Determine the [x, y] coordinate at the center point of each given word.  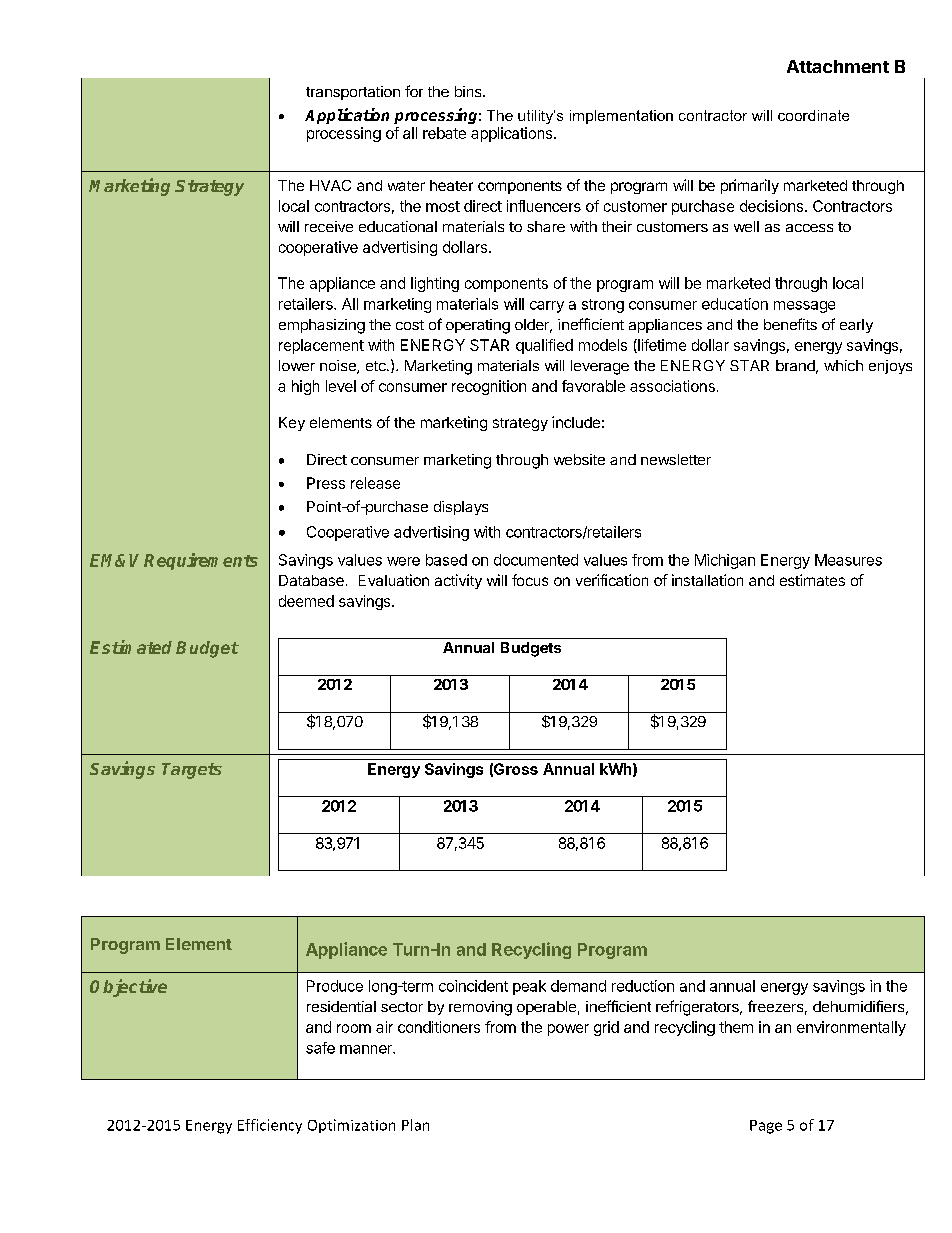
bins [469, 91]
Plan [415, 1125]
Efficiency [270, 1126]
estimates [812, 580]
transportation [353, 93]
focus [530, 580]
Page [766, 1127]
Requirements [201, 561]
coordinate [813, 115]
